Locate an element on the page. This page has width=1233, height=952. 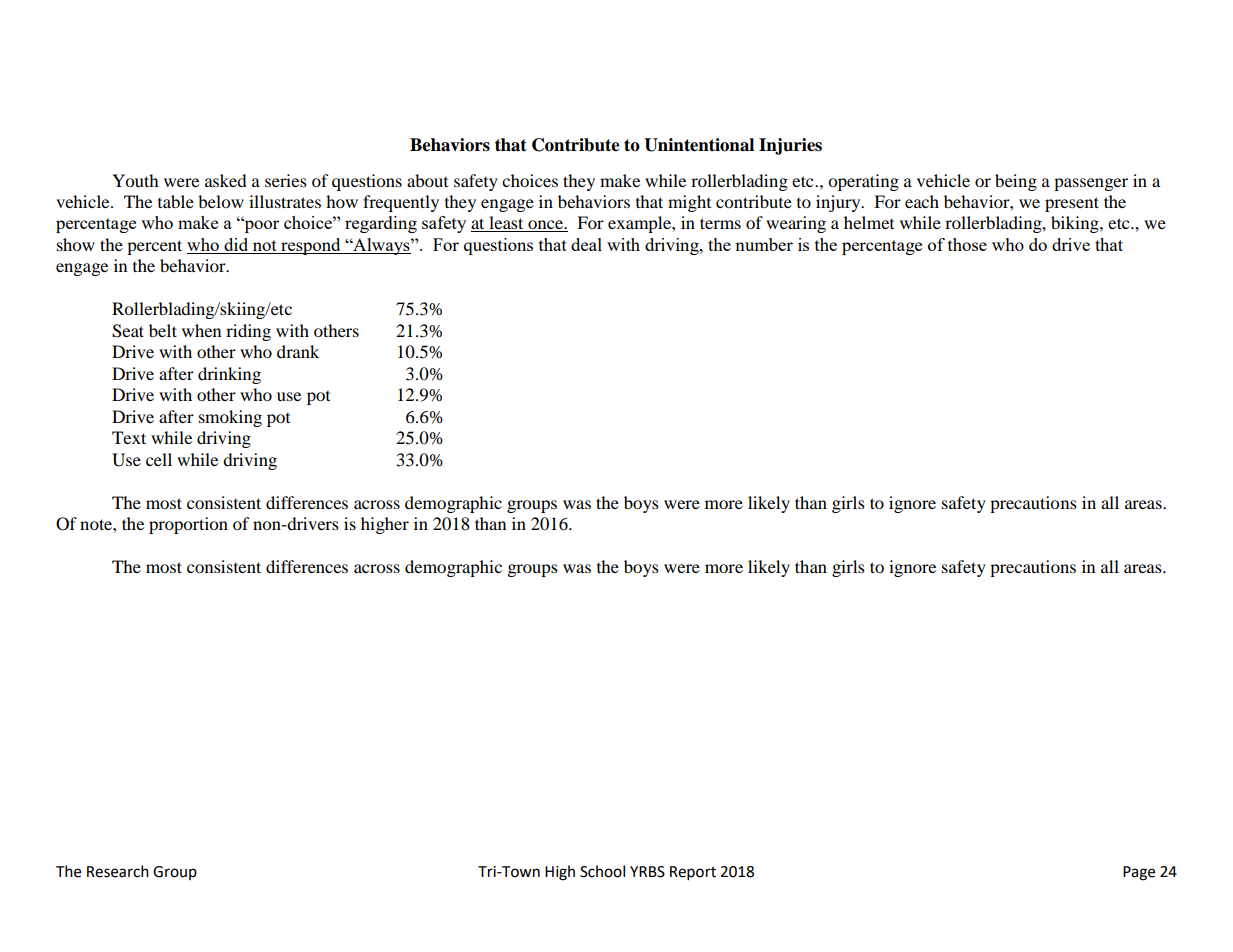
asked is located at coordinates (226, 180).
